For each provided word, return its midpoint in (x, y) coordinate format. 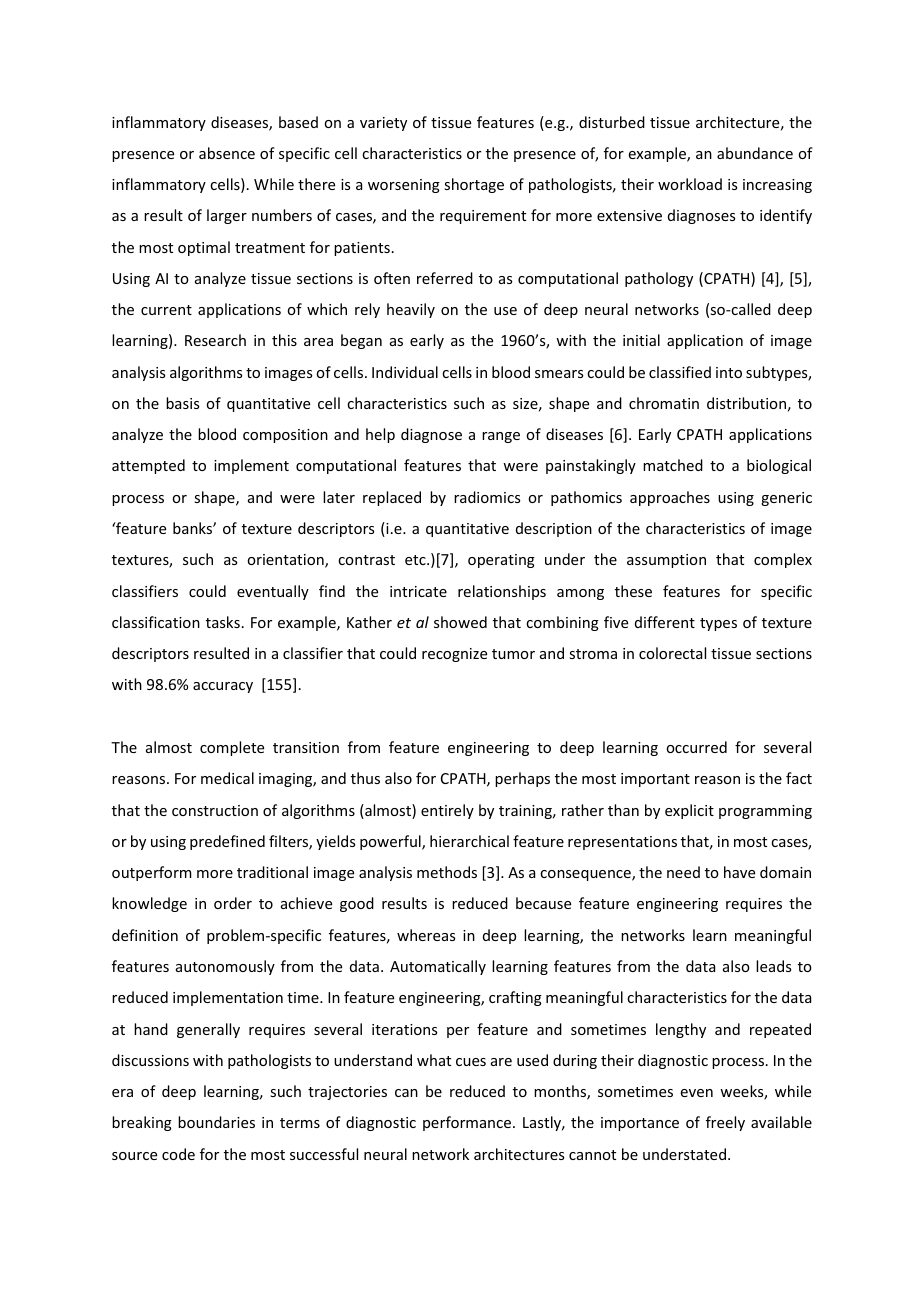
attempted (148, 466)
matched (673, 465)
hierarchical (469, 841)
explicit (689, 811)
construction (215, 810)
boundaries (216, 1122)
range (501, 437)
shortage (474, 185)
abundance (755, 153)
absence (227, 153)
